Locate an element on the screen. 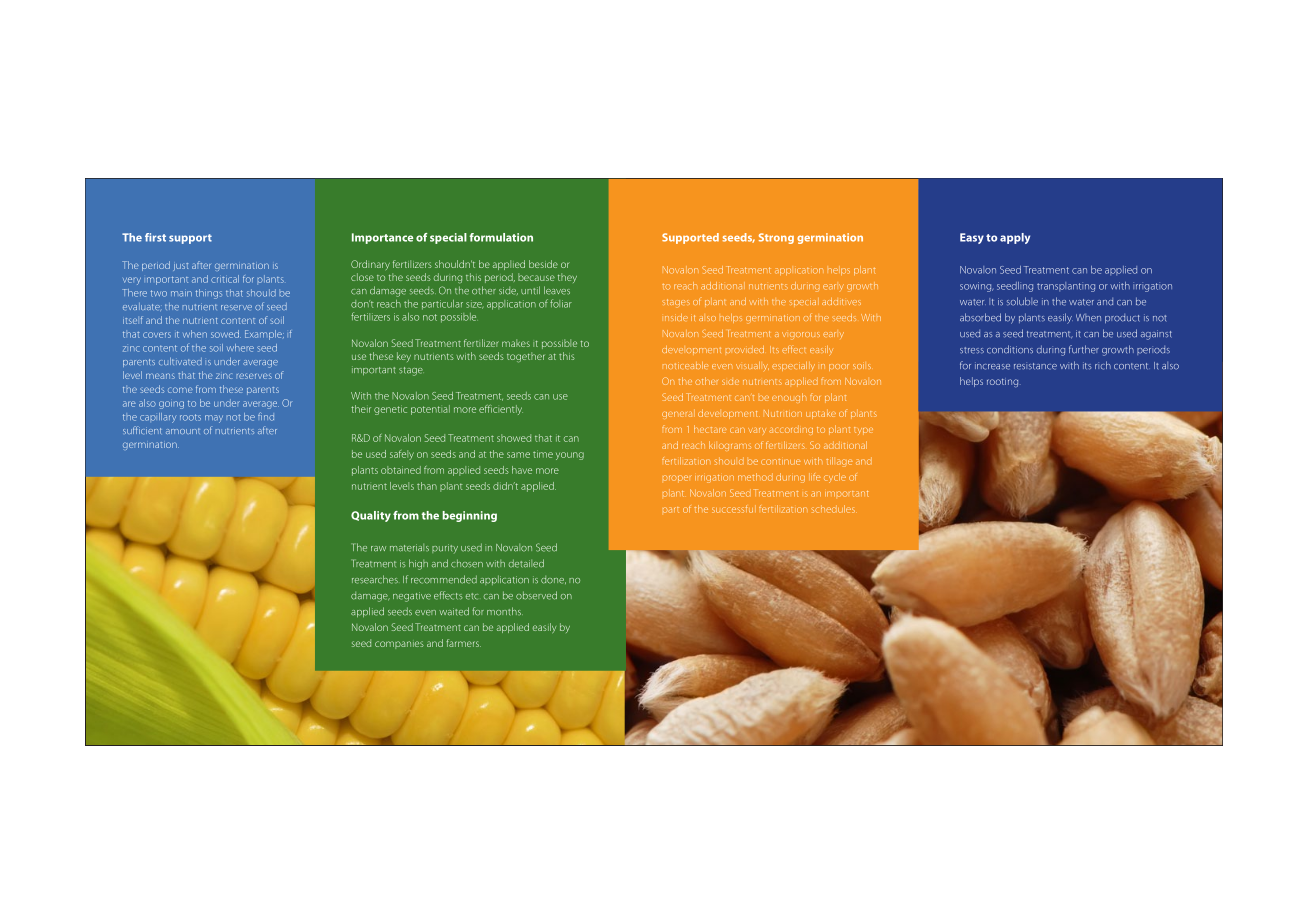 The image size is (1308, 924). just is located at coordinates (180, 267).
